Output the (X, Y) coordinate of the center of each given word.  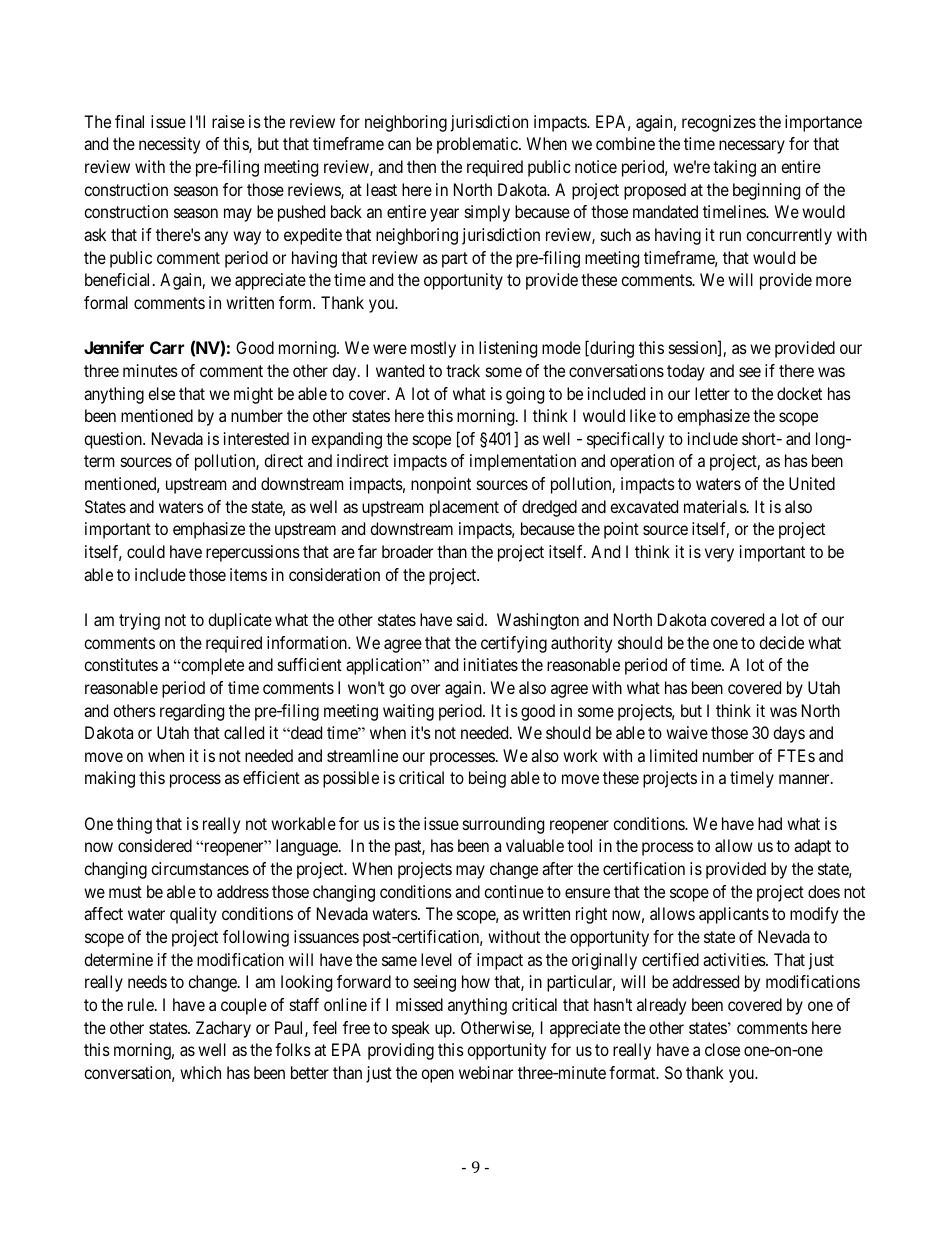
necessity (169, 145)
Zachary (223, 1029)
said (471, 619)
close (722, 1049)
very (719, 555)
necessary (752, 147)
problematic (478, 145)
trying (139, 621)
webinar (486, 1072)
